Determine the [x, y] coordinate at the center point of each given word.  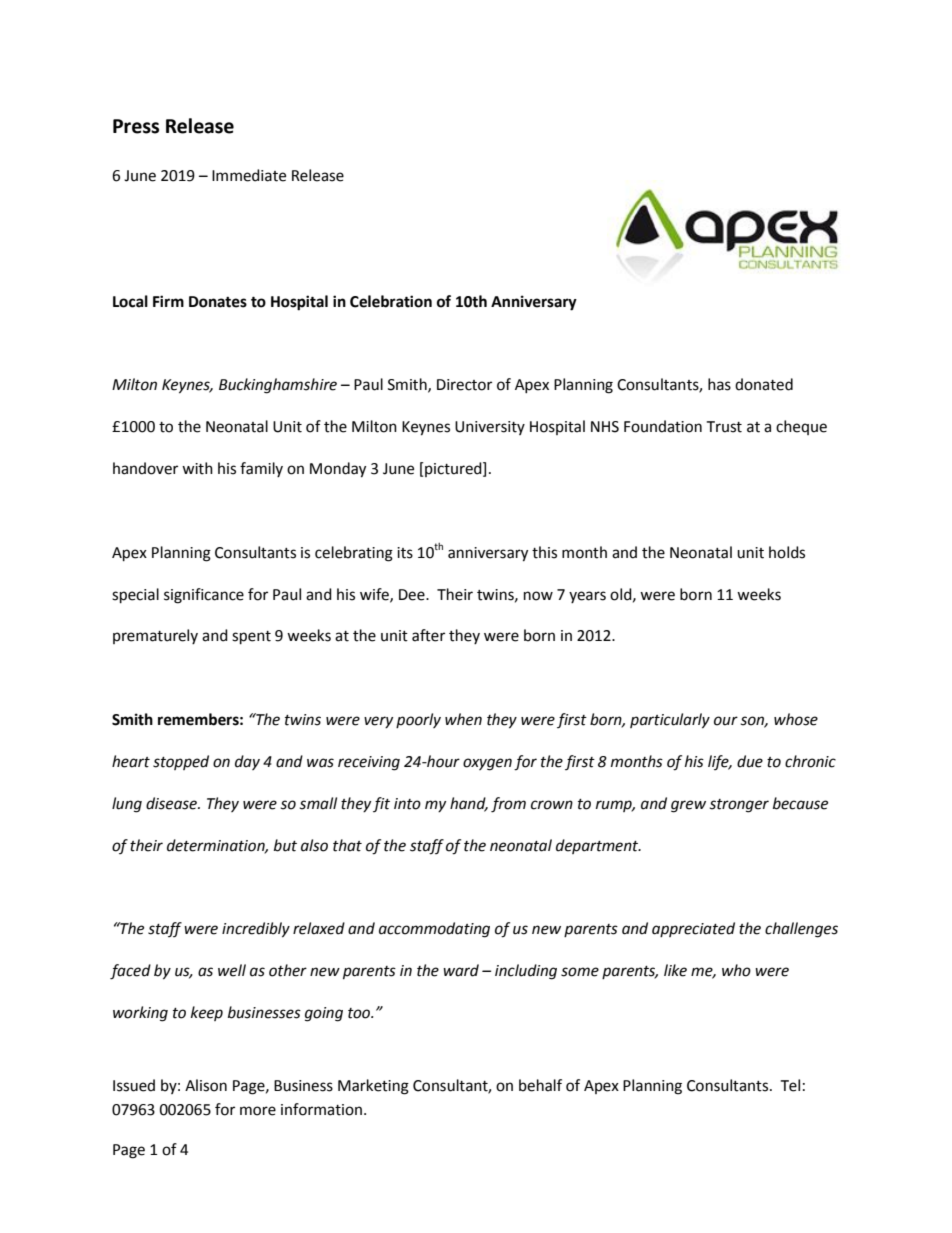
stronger [739, 806]
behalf [540, 1085]
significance [204, 596]
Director [464, 385]
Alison [206, 1085]
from [508, 805]
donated [764, 384]
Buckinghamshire [278, 386]
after [428, 635]
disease [173, 803]
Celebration [391, 301]
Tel [790, 1085]
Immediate [249, 175]
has [719, 384]
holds [787, 552]
